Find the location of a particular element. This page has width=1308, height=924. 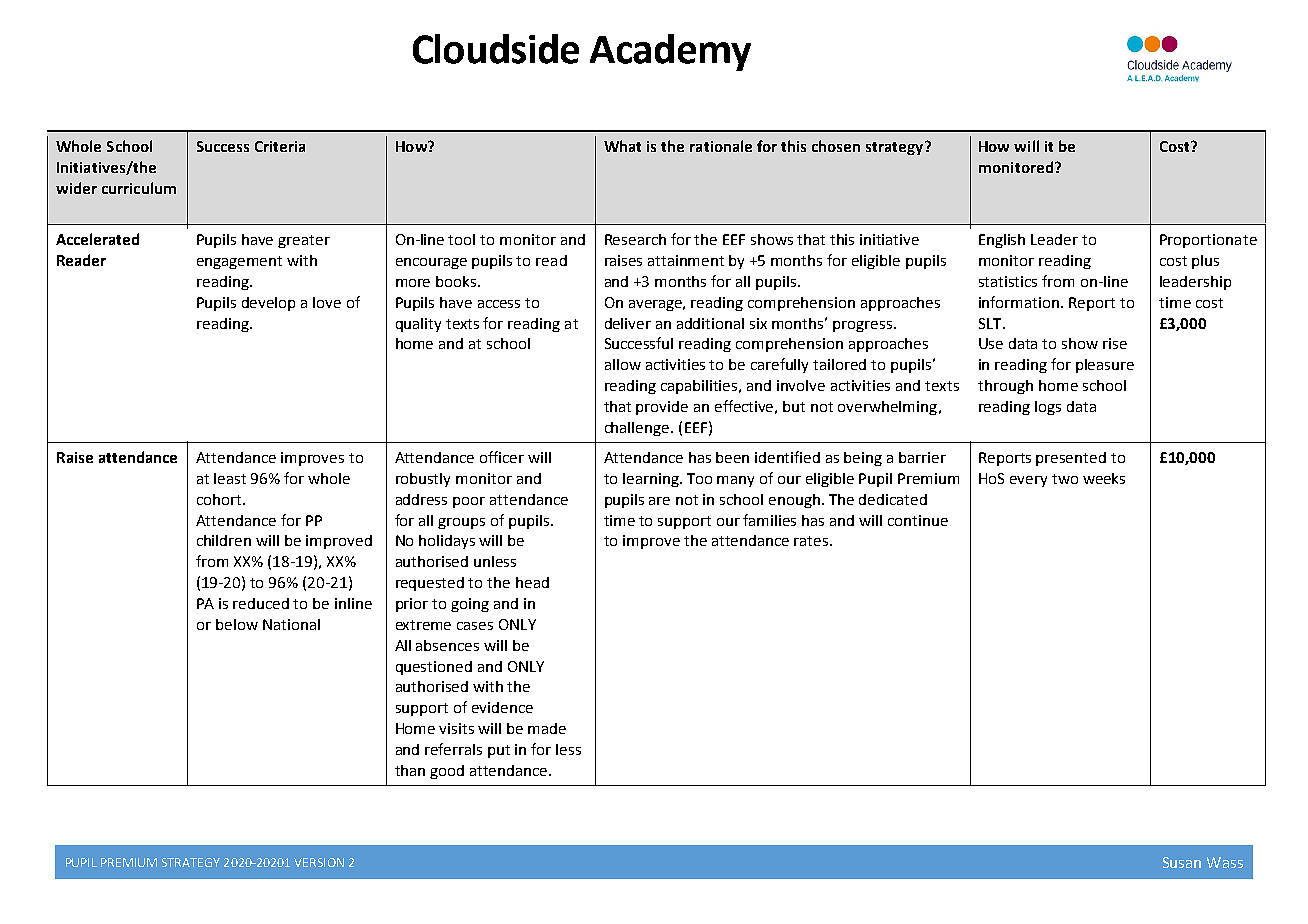

least is located at coordinates (230, 478).
